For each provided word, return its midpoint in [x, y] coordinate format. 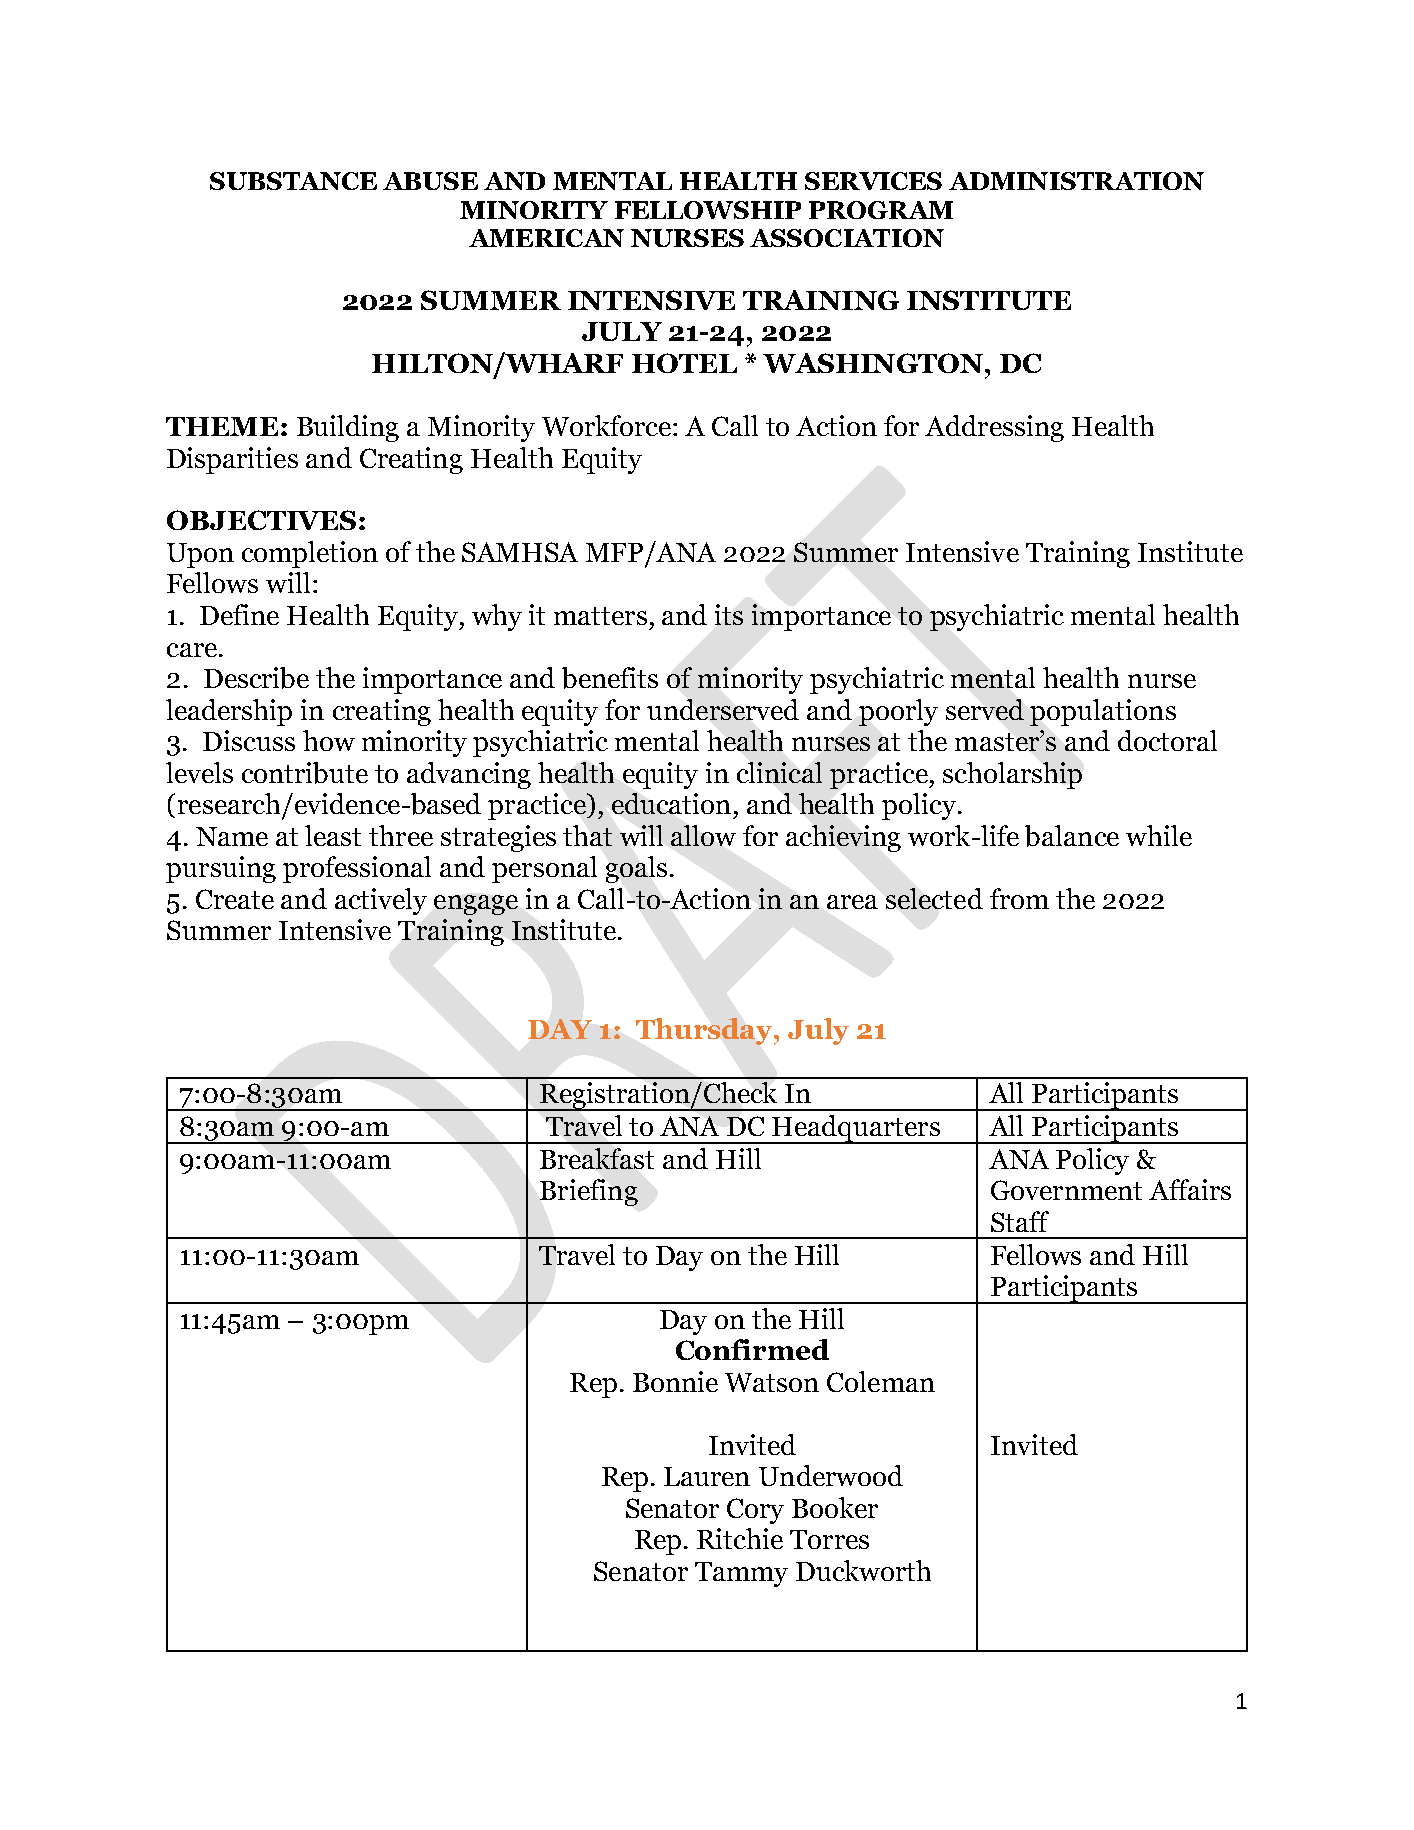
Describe [256, 678]
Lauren [707, 1476]
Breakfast [597, 1158]
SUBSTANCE [293, 181]
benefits [610, 678]
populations [1103, 712]
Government [1066, 1190]
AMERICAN [546, 238]
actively [381, 901]
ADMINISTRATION [1076, 181]
